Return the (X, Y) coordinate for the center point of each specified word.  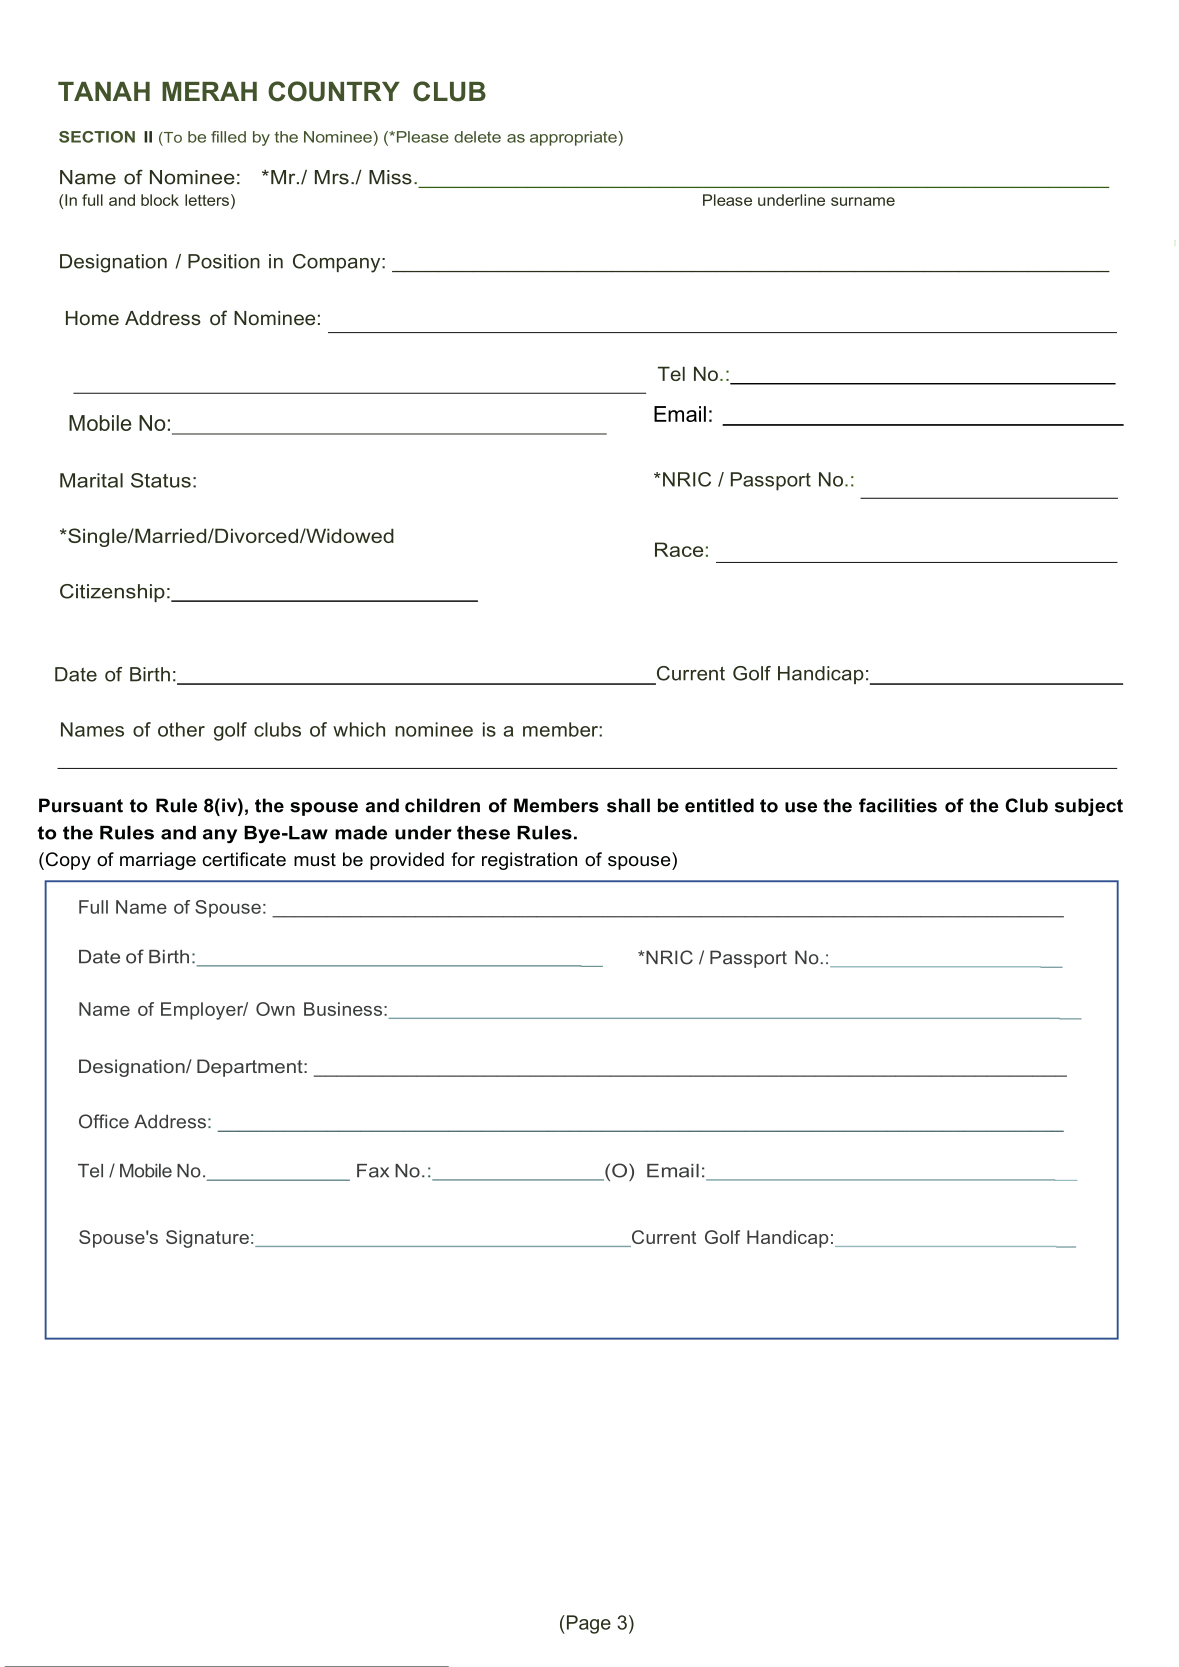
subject (1089, 807)
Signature (207, 1239)
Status (161, 480)
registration (529, 861)
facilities (898, 805)
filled (228, 137)
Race (679, 549)
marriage (158, 861)
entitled (719, 805)
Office (104, 1121)
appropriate (573, 138)
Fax (373, 1171)
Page (587, 1624)
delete (477, 137)
